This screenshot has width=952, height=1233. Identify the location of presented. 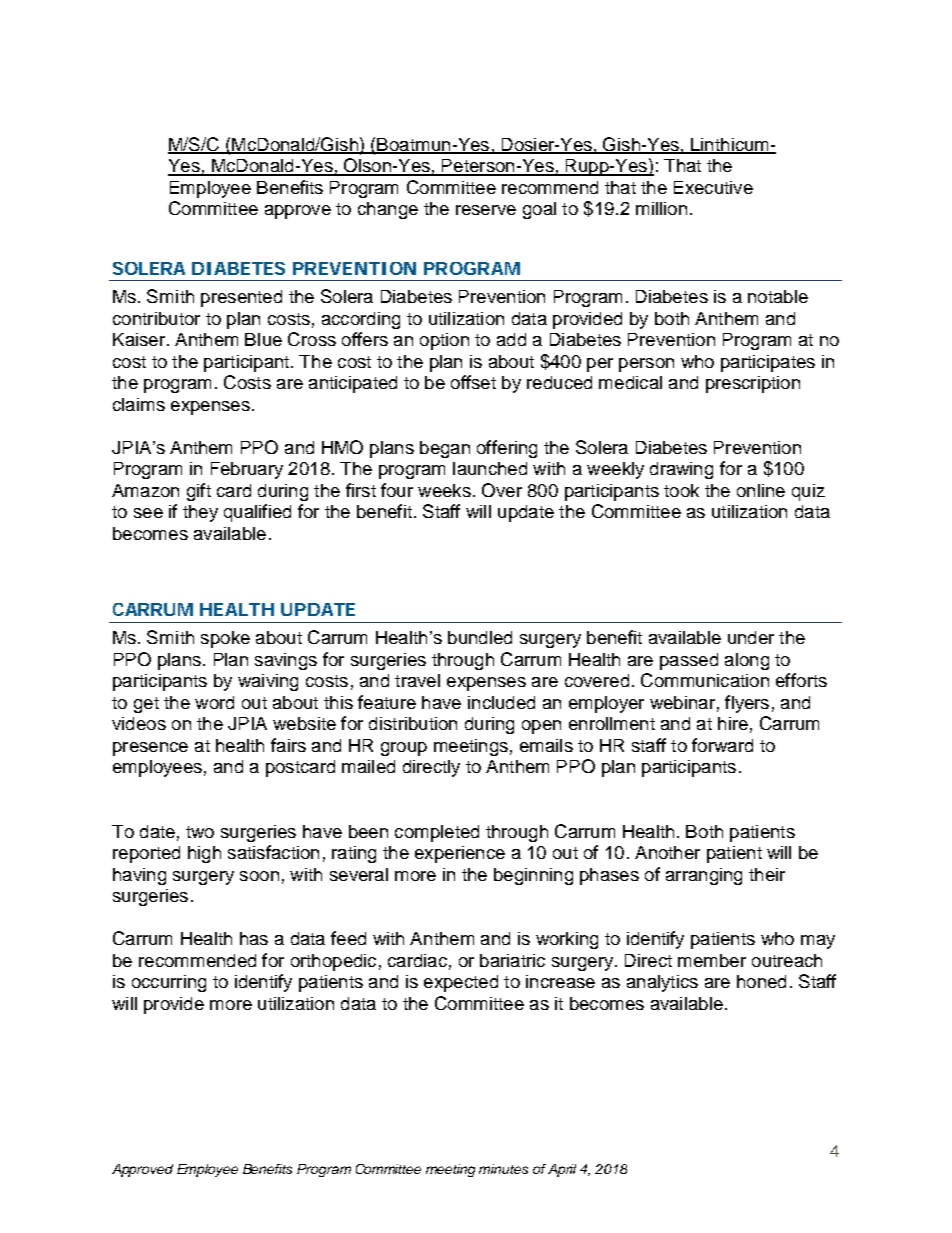
(241, 298).
